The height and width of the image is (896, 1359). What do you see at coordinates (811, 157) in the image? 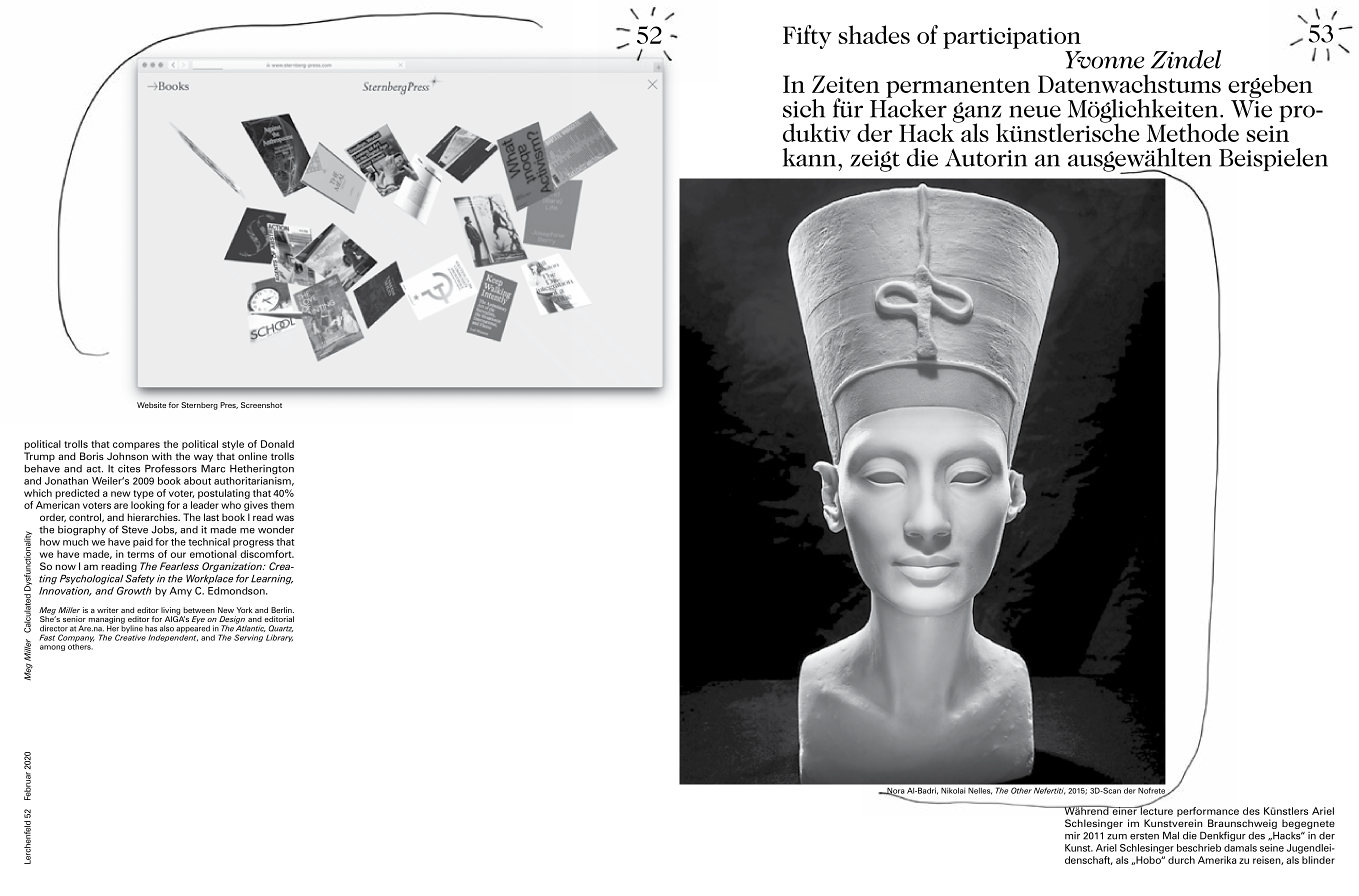
I see `kann` at bounding box center [811, 157].
